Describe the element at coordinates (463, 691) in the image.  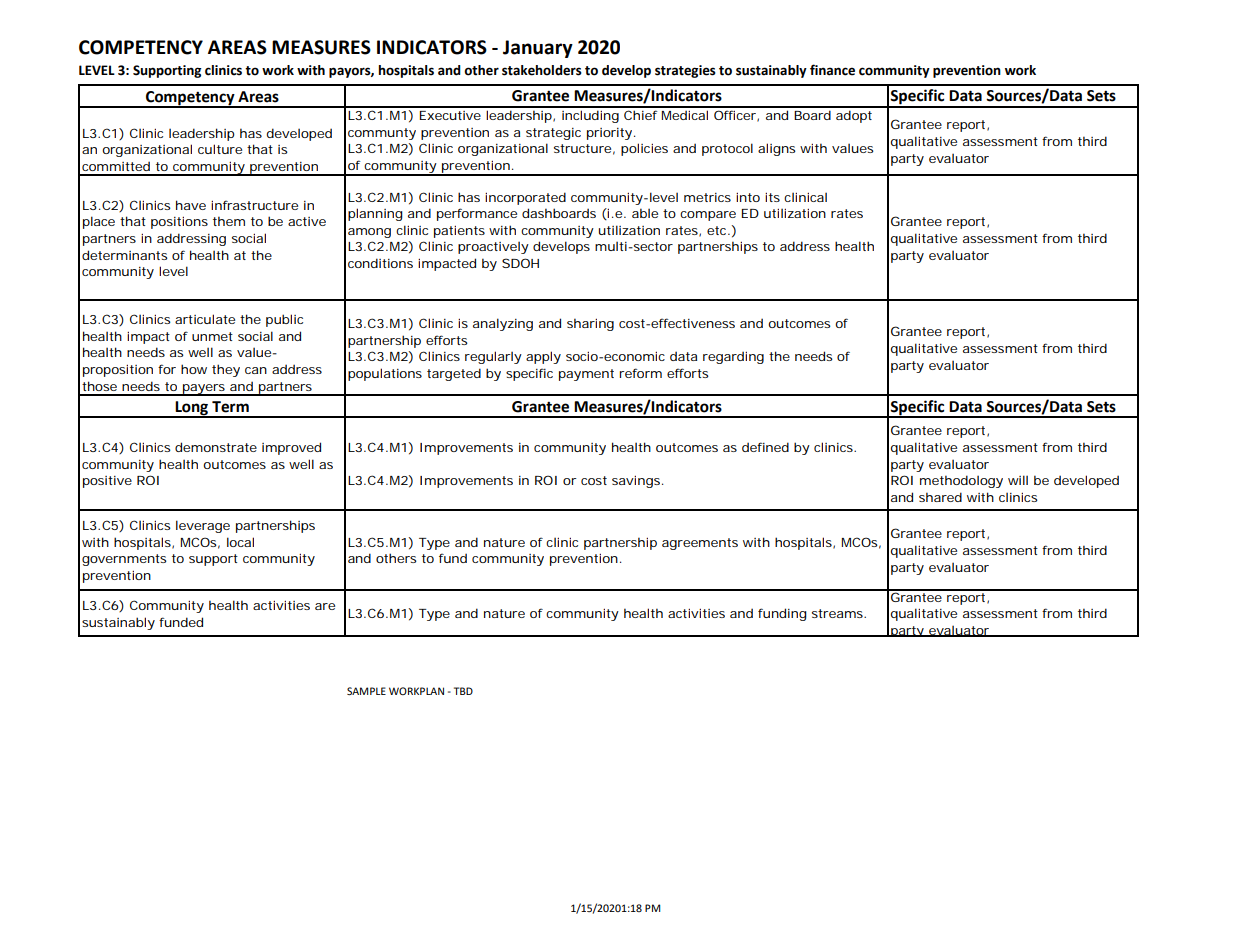
I see `TBD` at that location.
